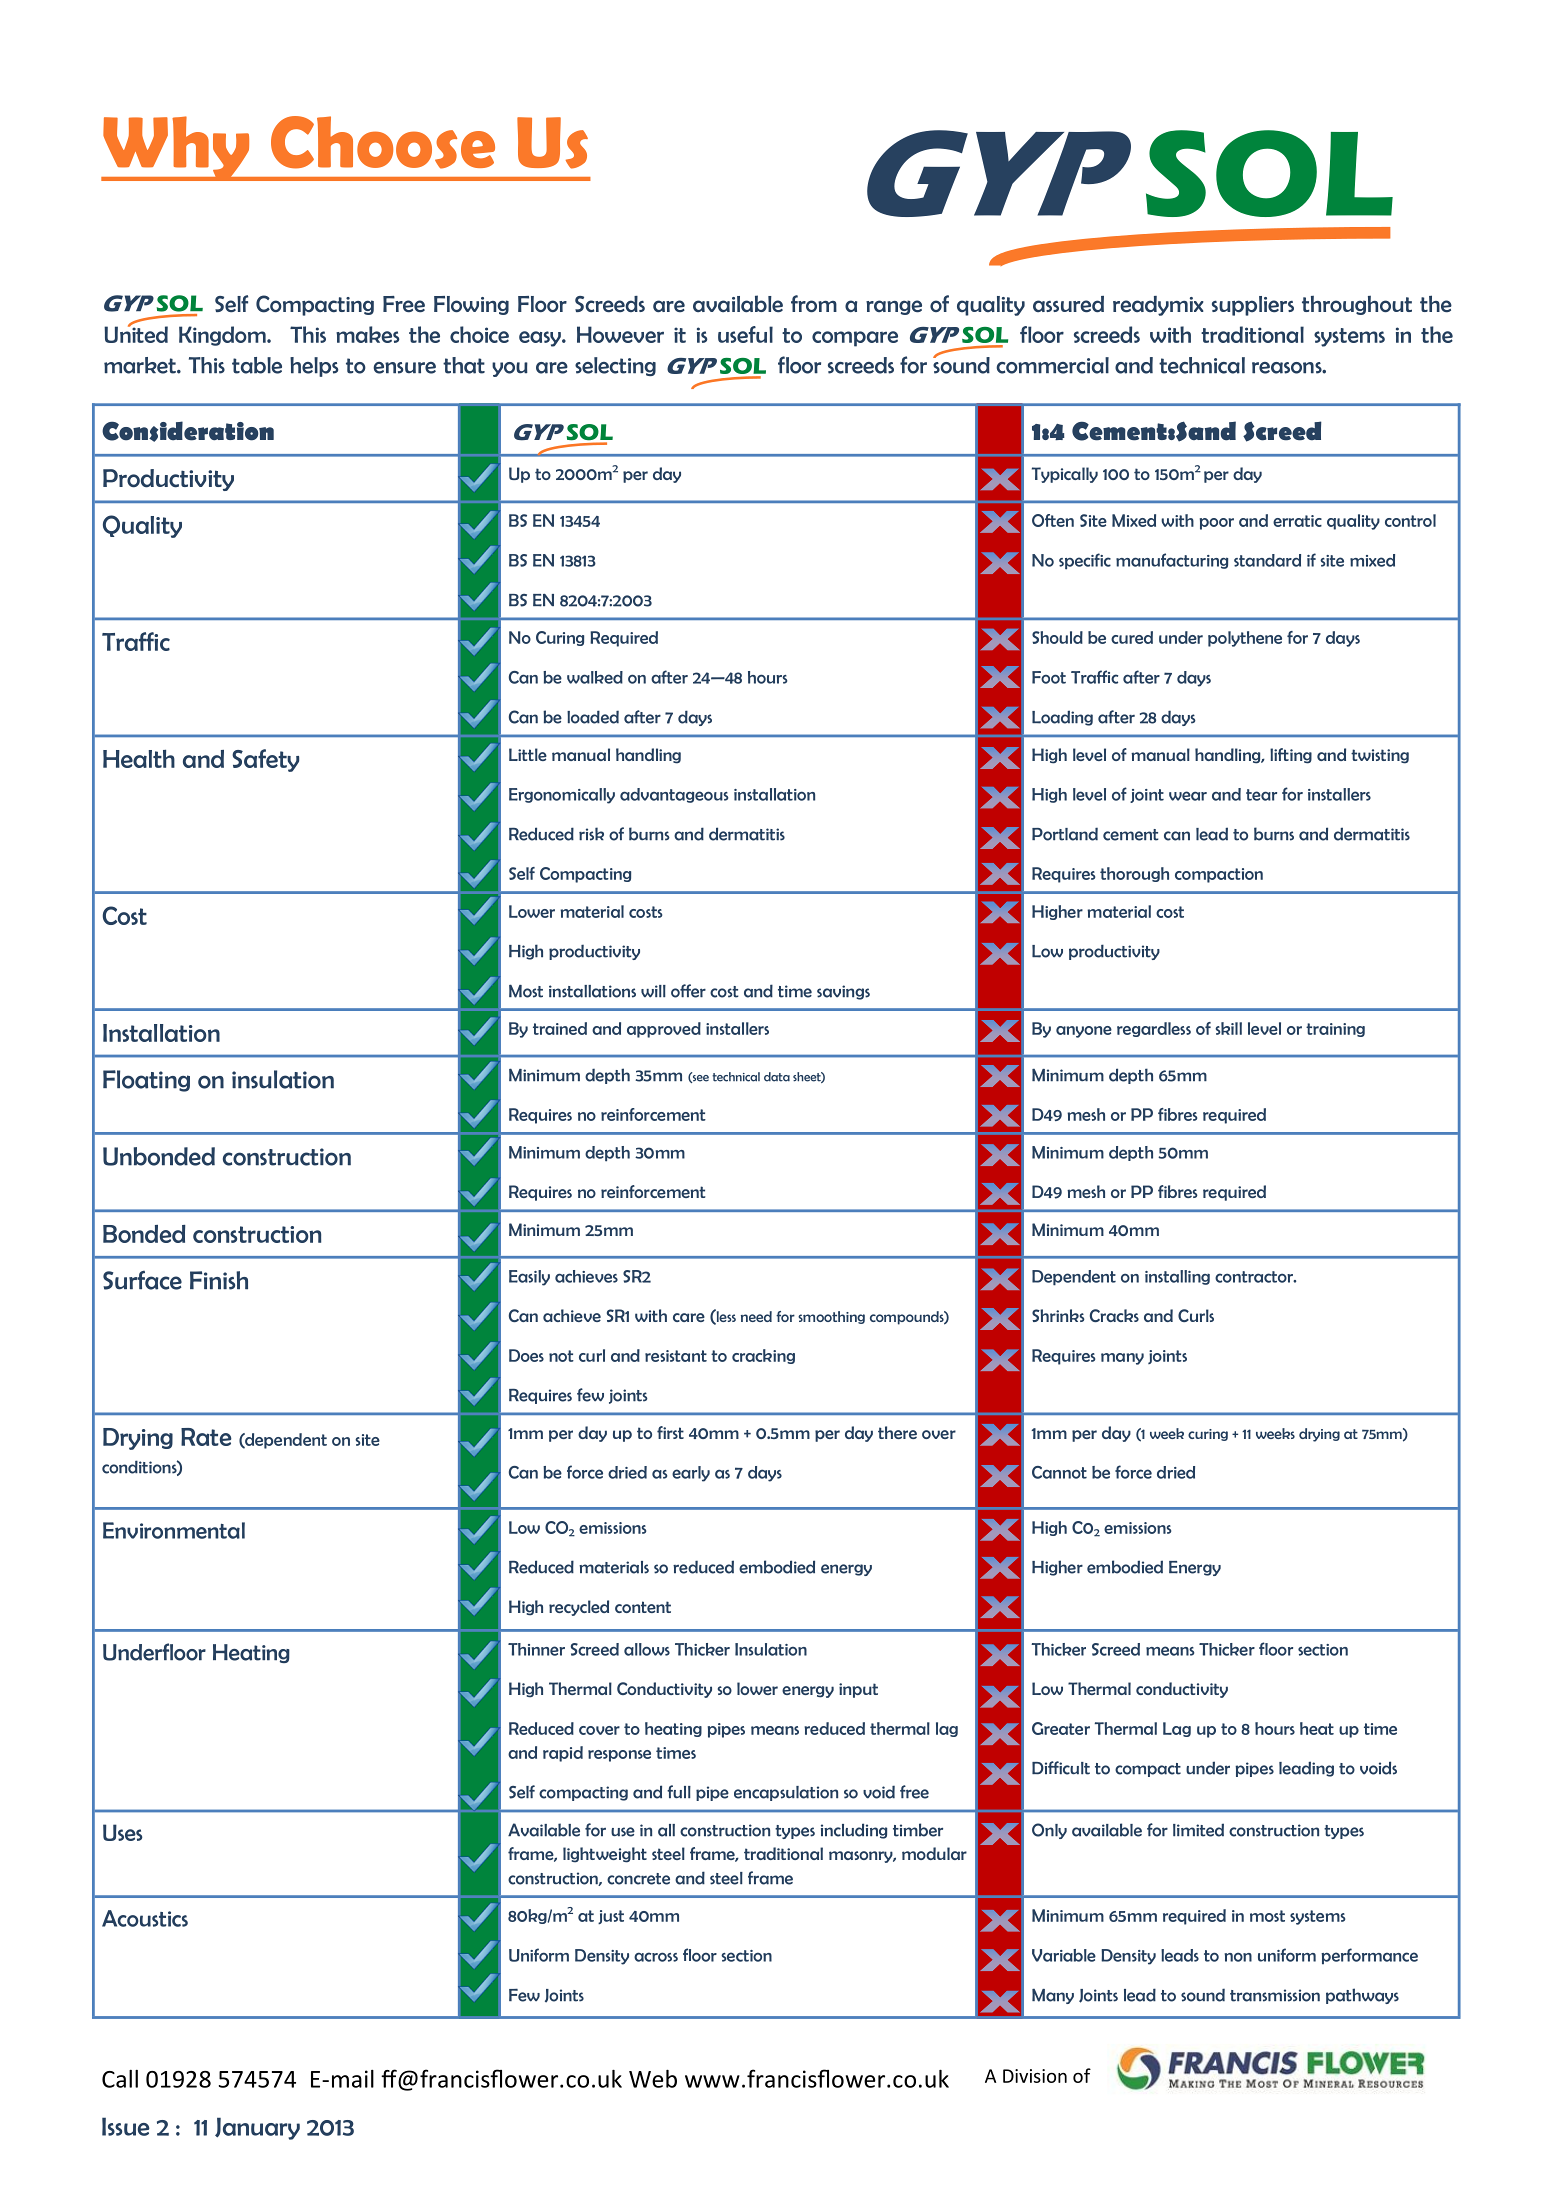  What do you see at coordinates (176, 148) in the screenshot?
I see `Why` at bounding box center [176, 148].
